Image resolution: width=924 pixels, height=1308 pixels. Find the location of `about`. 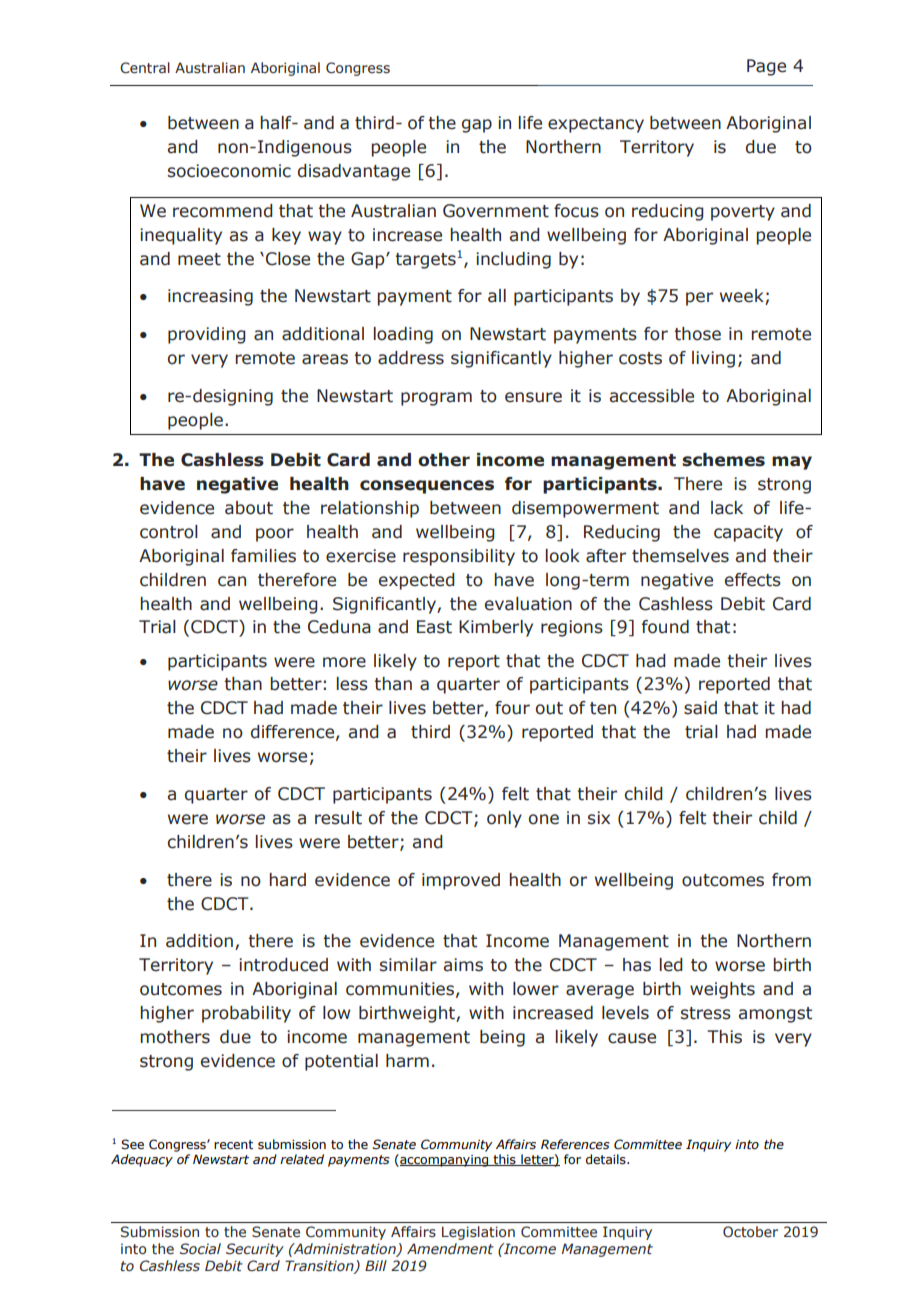

about is located at coordinates (249, 508).
